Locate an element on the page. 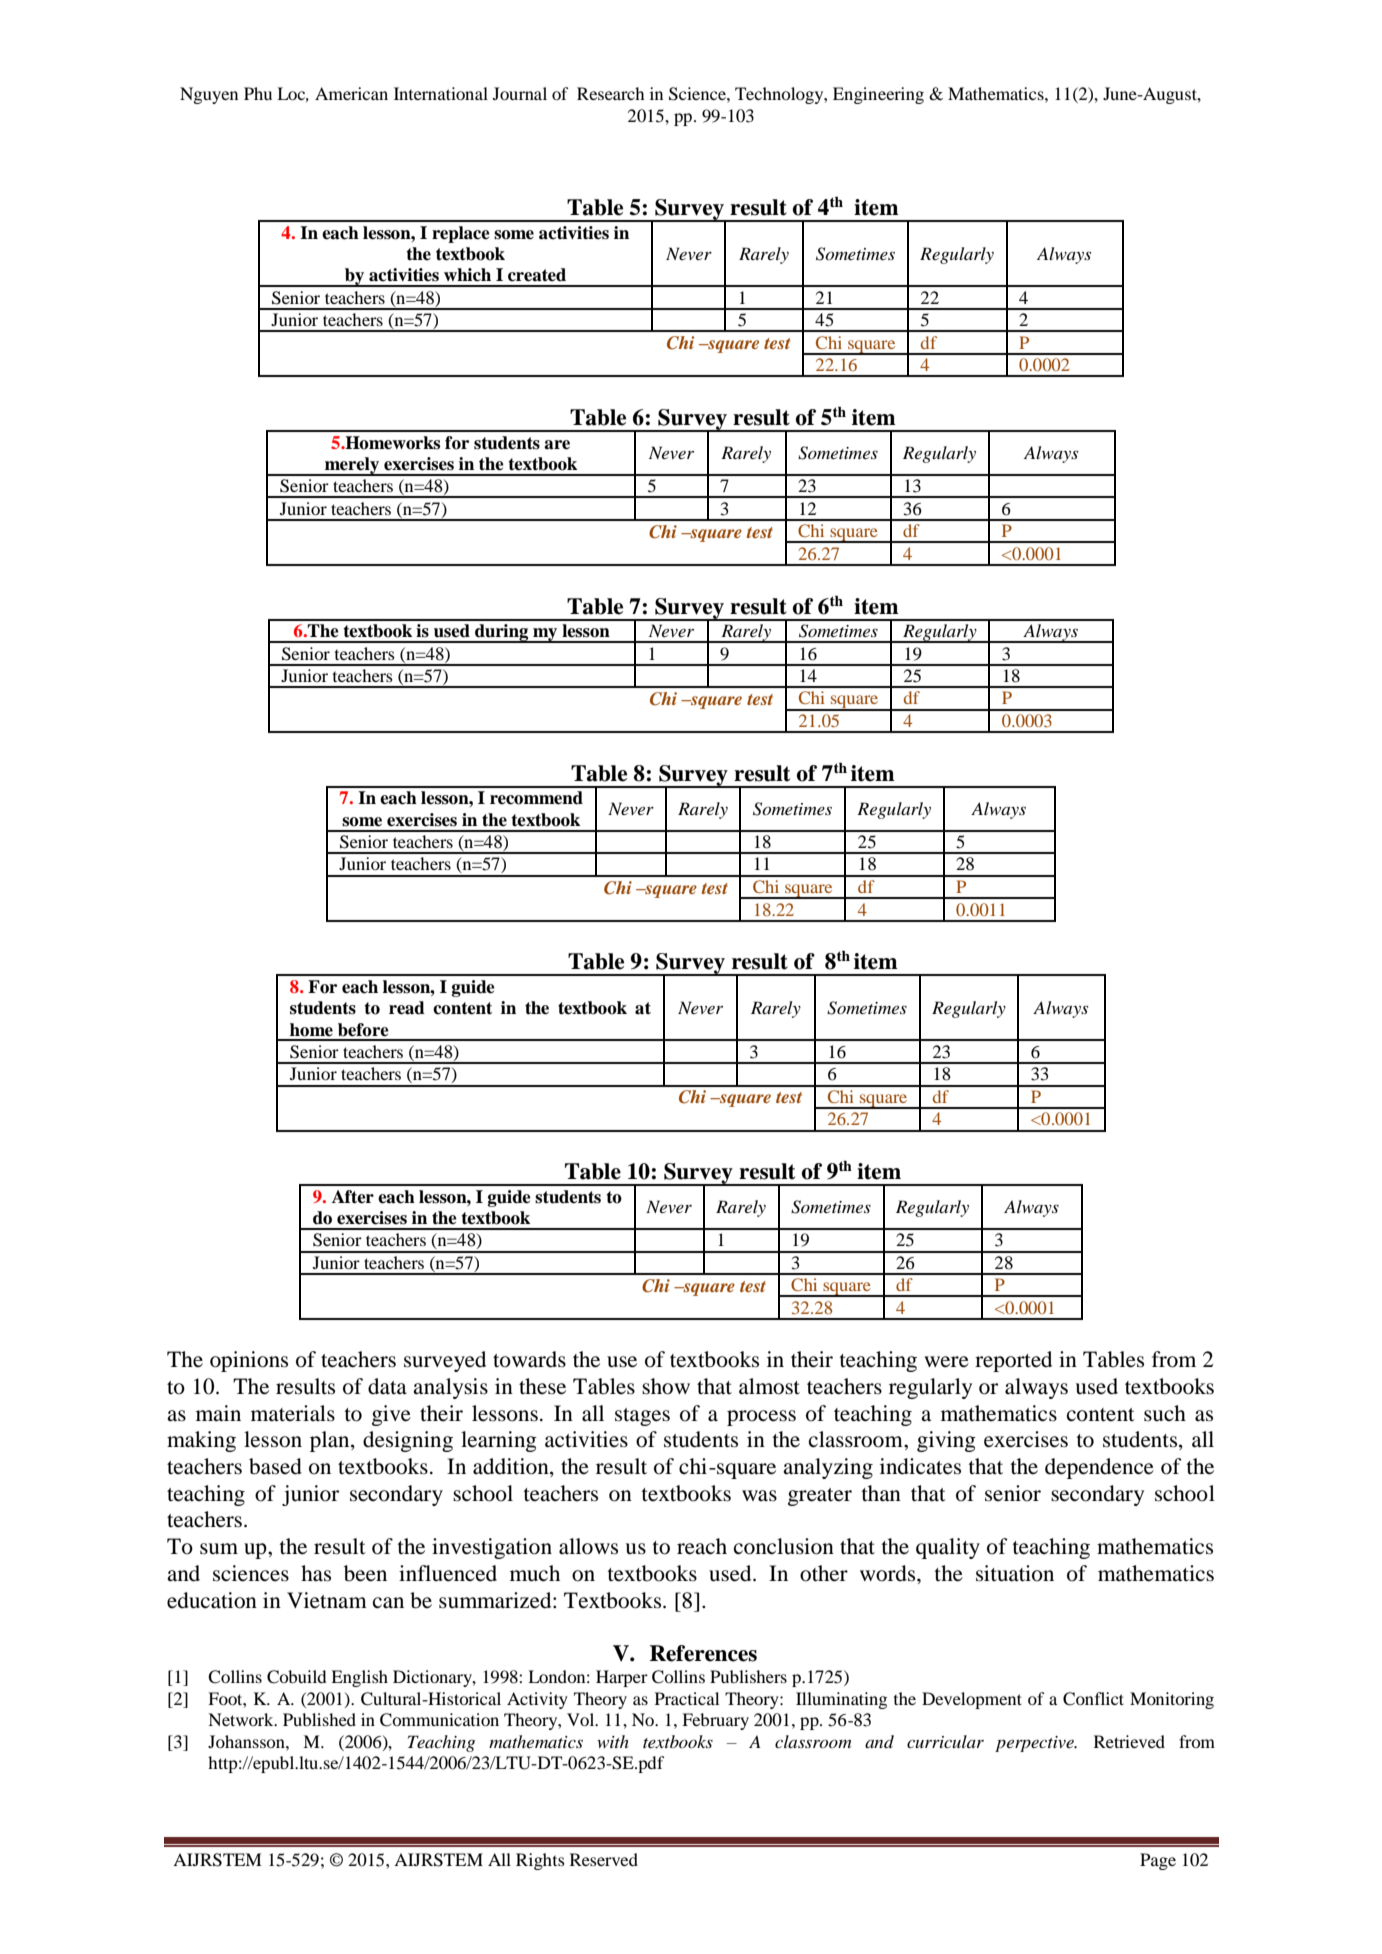  Research is located at coordinates (611, 93).
